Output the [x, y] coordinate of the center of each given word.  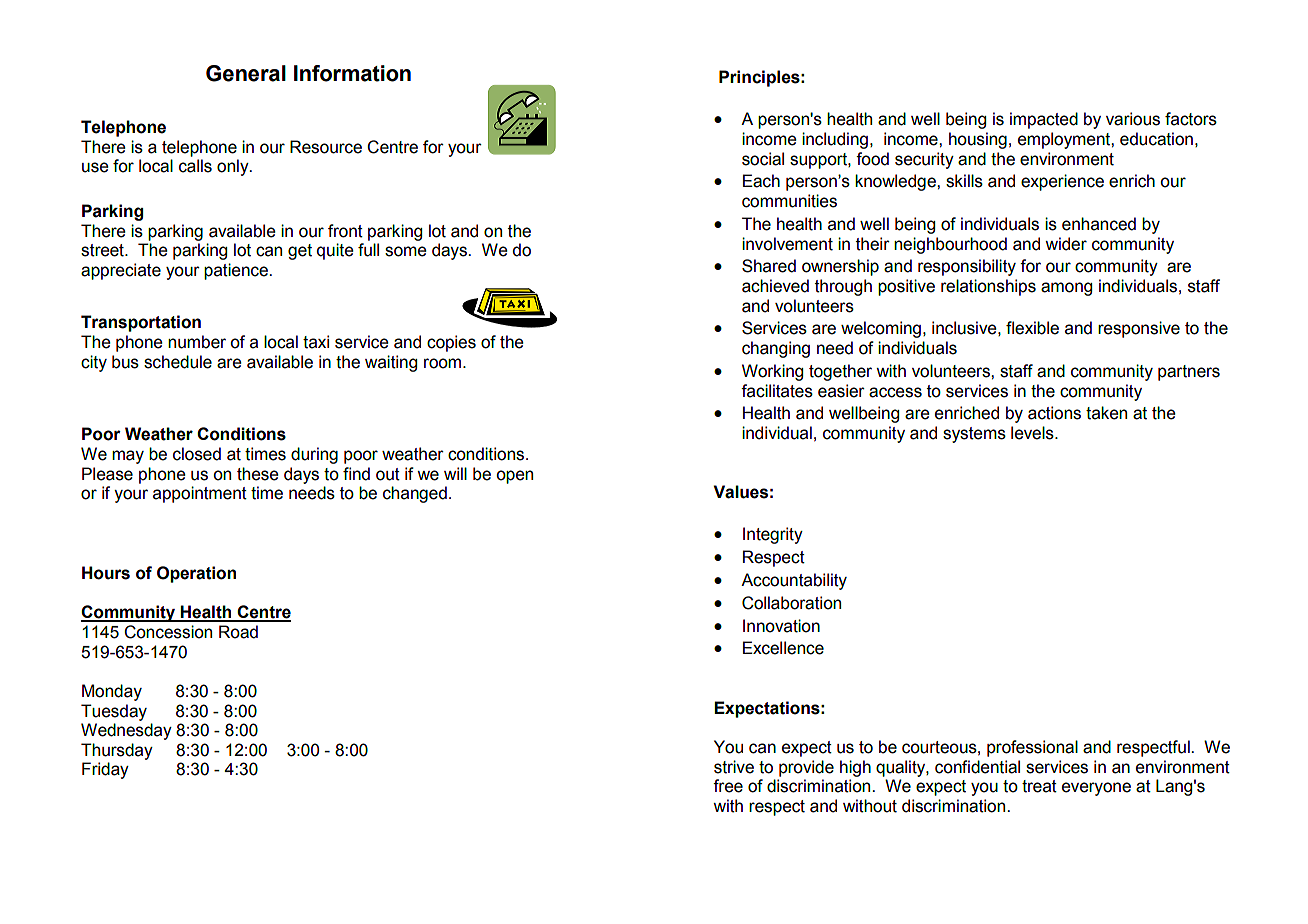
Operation [196, 574]
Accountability [794, 581]
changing [776, 349]
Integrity [773, 535]
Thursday [117, 751]
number [197, 342]
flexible [1032, 328]
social [763, 159]
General [246, 73]
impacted [1044, 120]
